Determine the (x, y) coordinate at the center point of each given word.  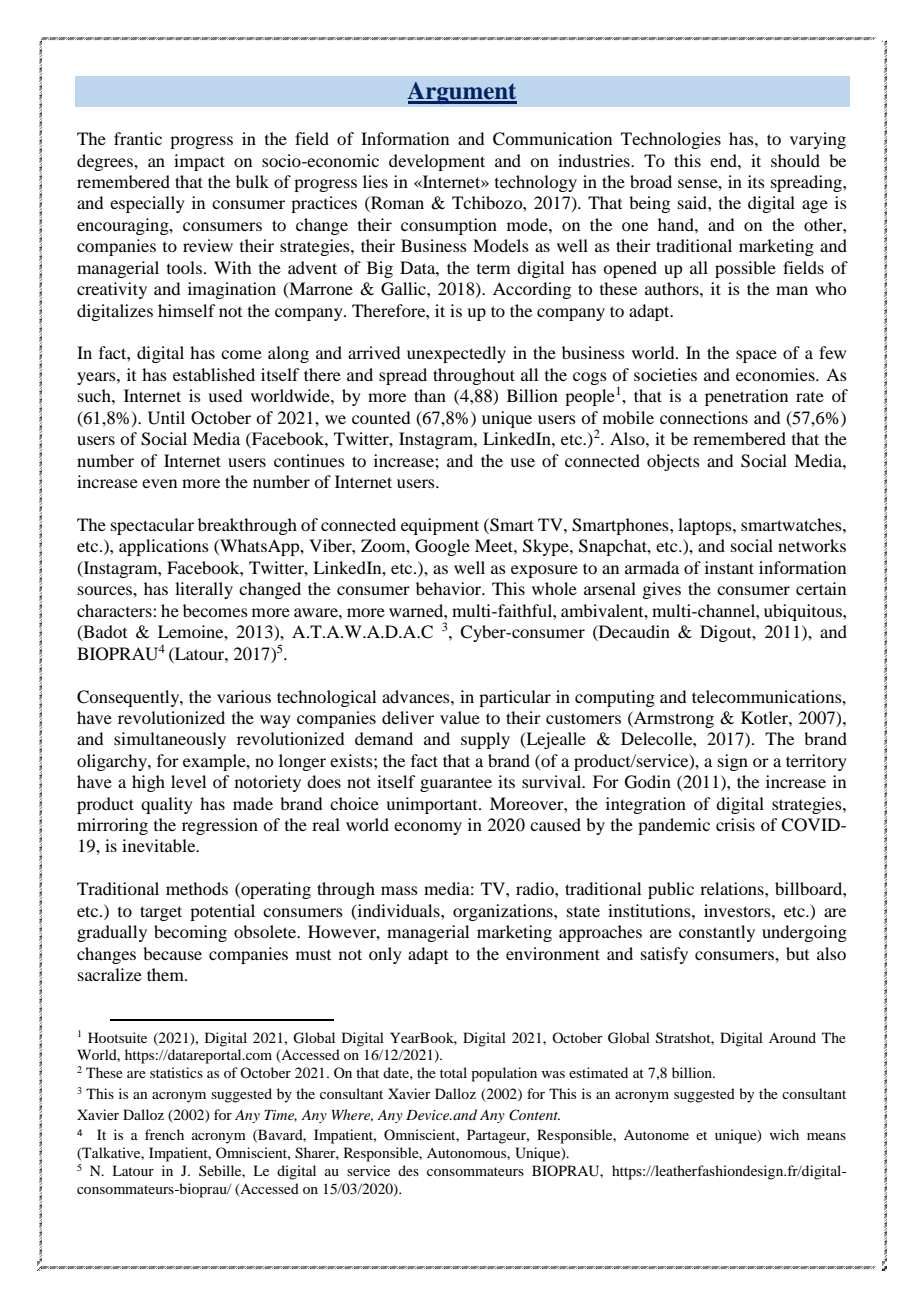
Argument (462, 93)
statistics (176, 1072)
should (795, 160)
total (453, 1072)
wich (784, 1134)
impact (199, 162)
